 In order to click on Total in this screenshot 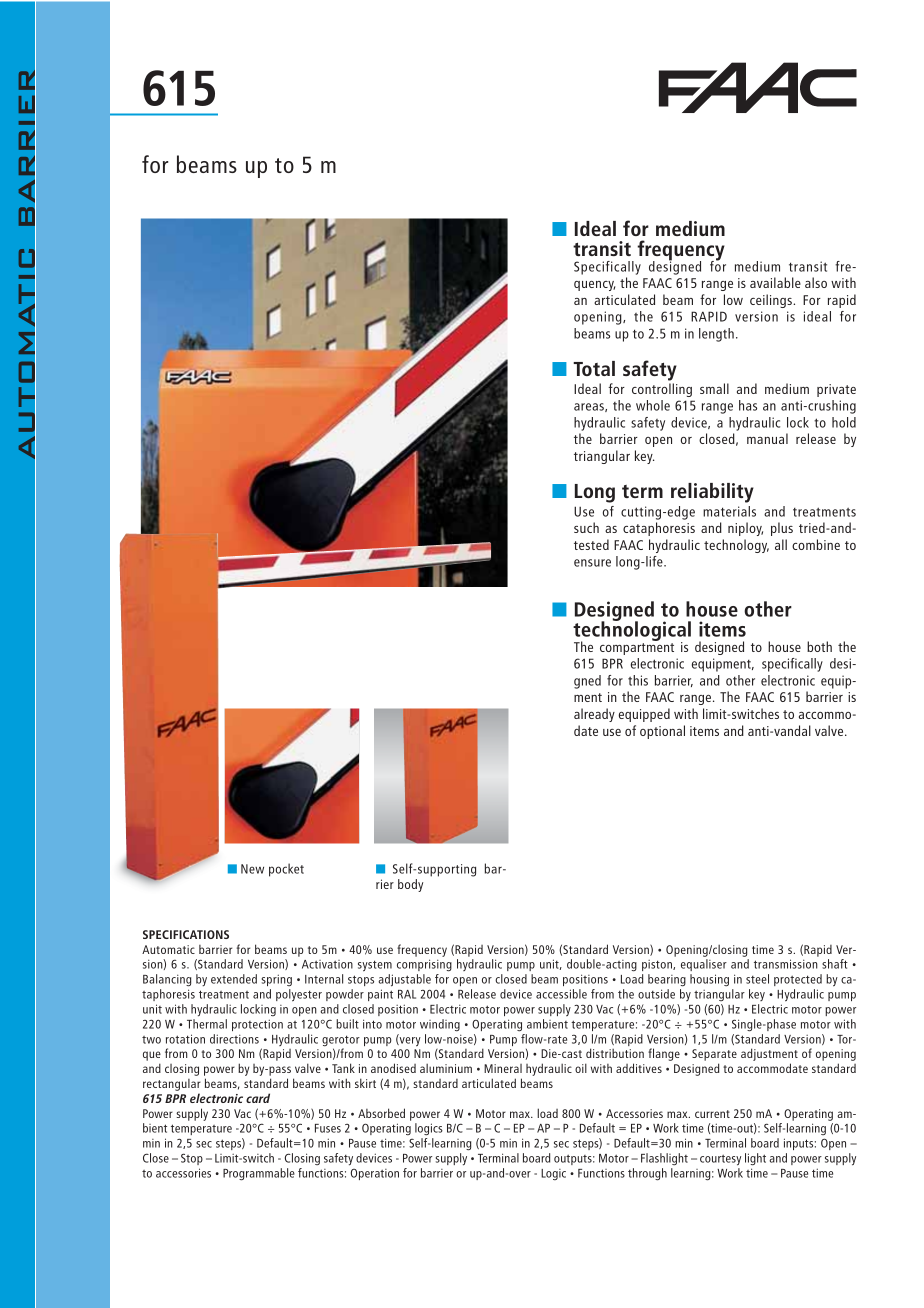, I will do `click(594, 368)`.
